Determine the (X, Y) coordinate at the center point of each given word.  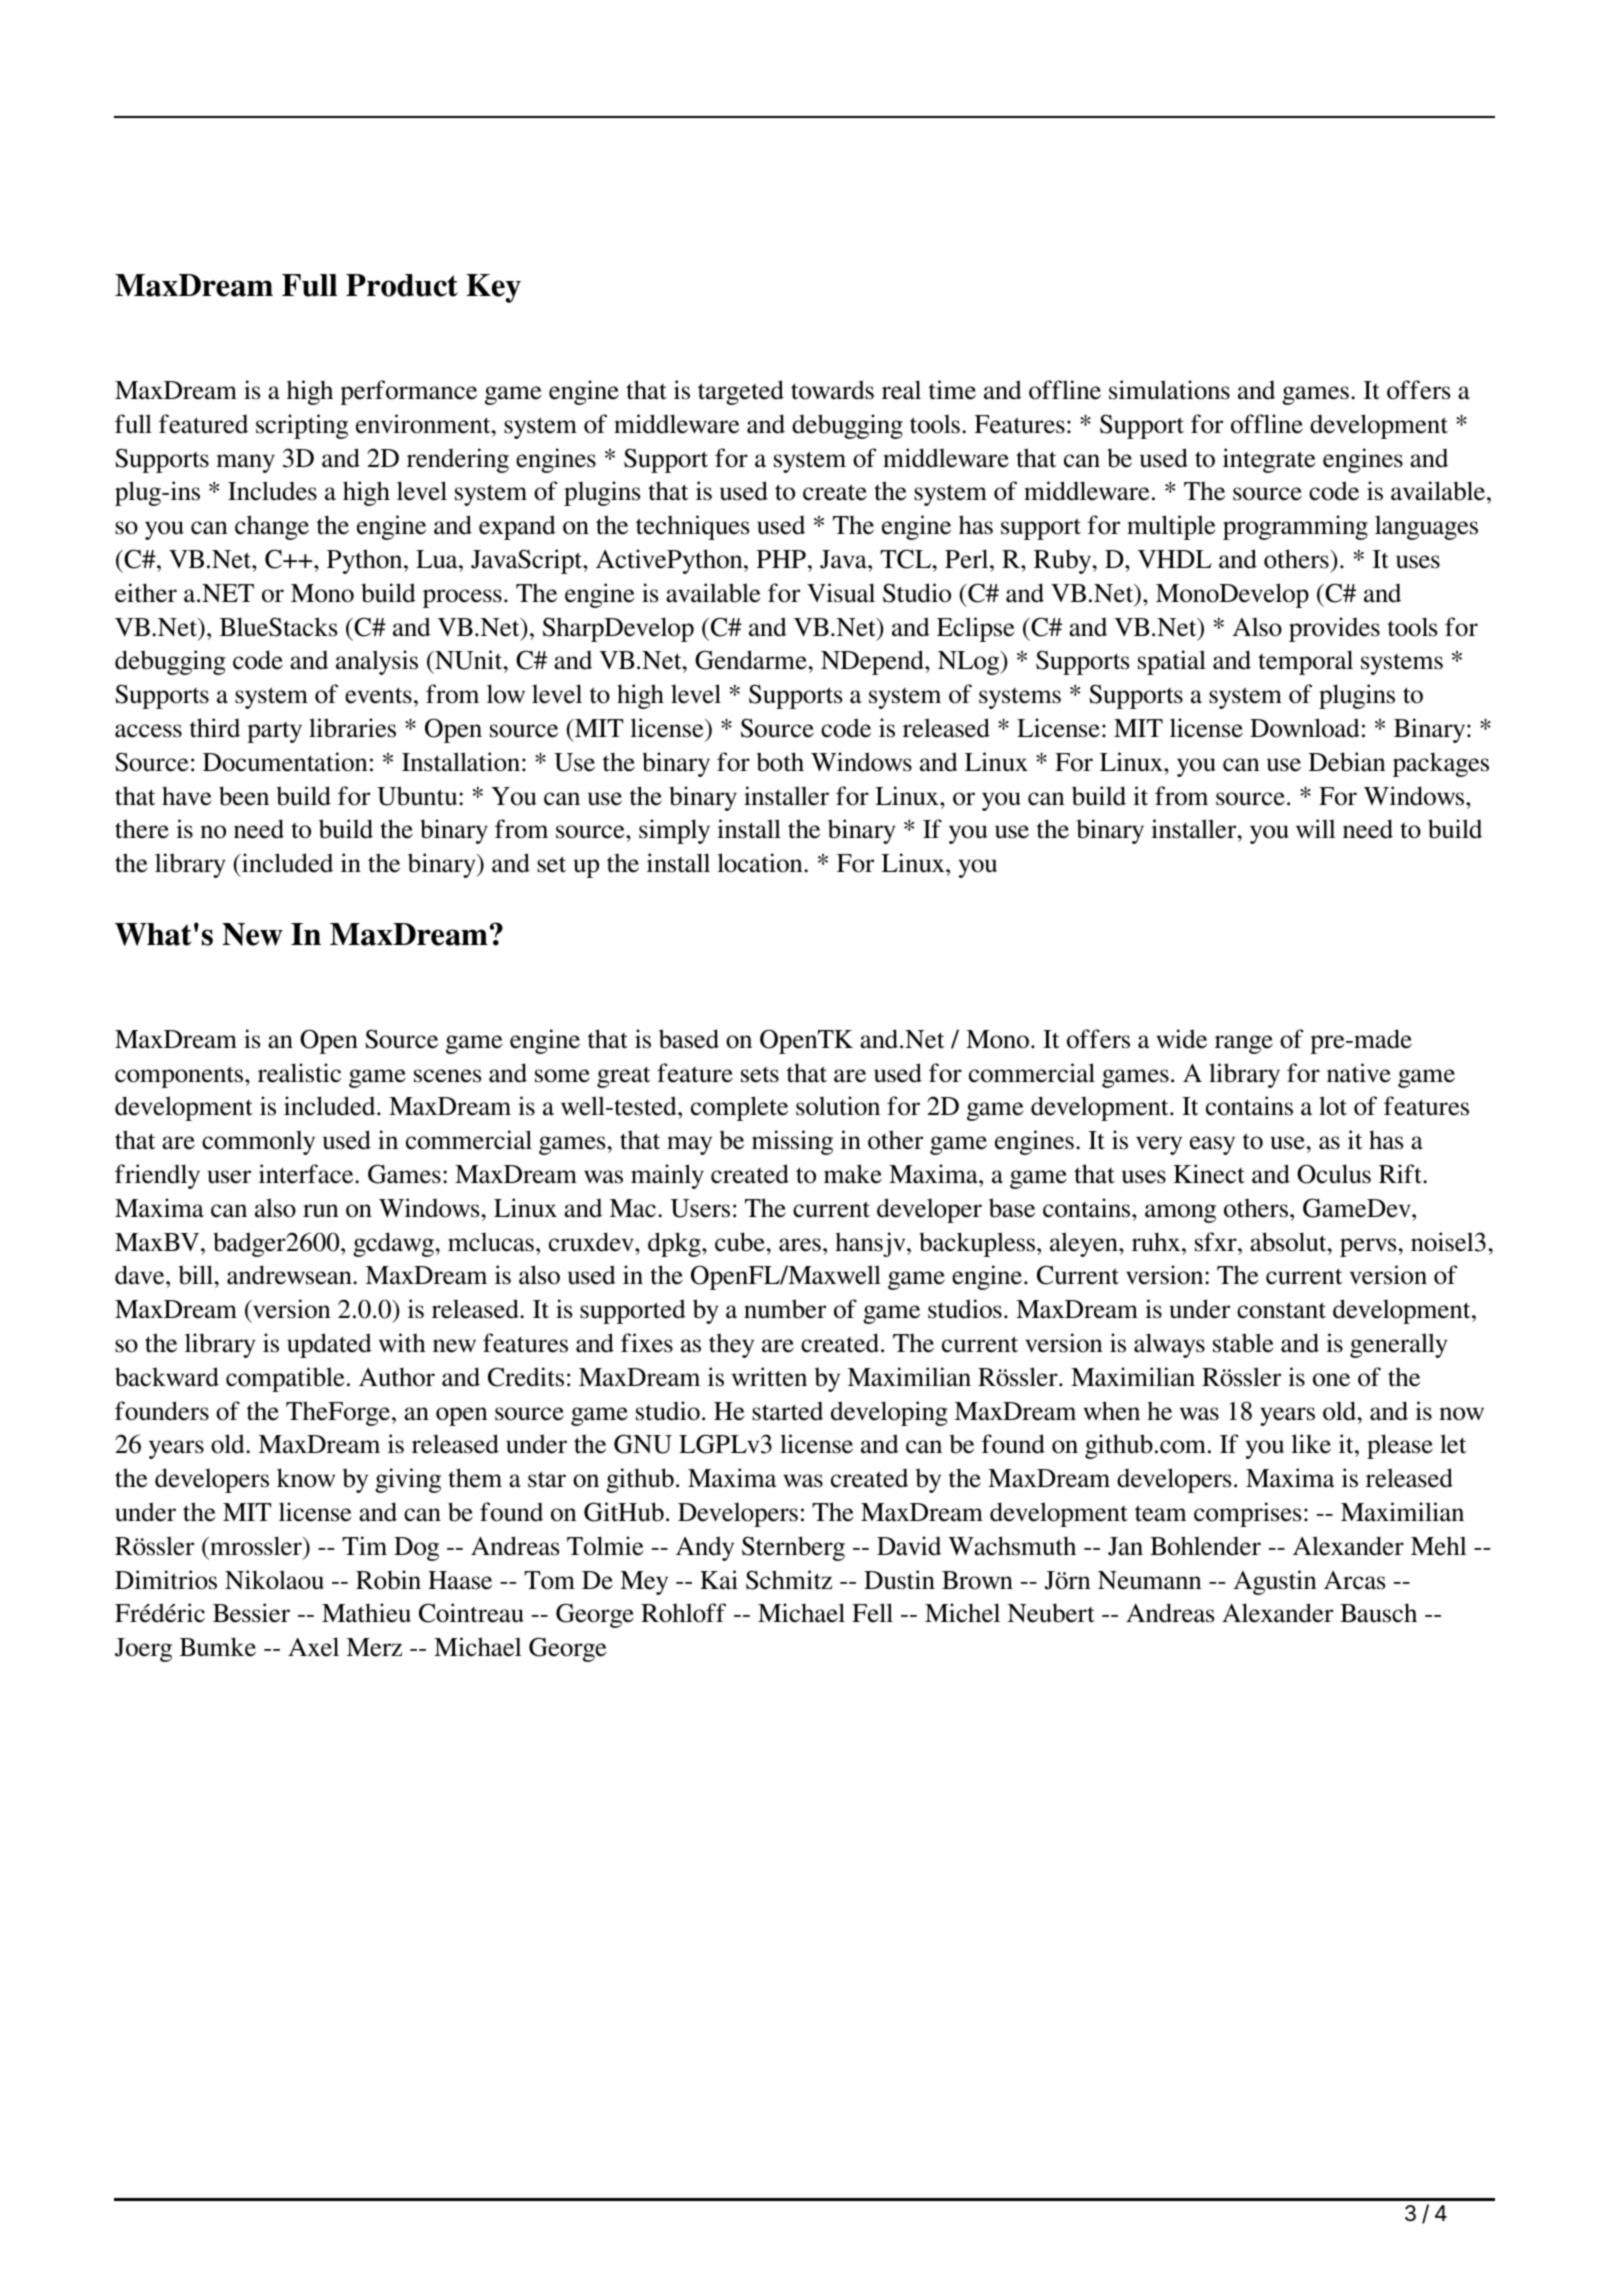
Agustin (1275, 1582)
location (761, 863)
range (1244, 1044)
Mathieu (366, 1613)
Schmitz (789, 1580)
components (180, 1077)
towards (832, 390)
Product (402, 285)
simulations (1169, 390)
